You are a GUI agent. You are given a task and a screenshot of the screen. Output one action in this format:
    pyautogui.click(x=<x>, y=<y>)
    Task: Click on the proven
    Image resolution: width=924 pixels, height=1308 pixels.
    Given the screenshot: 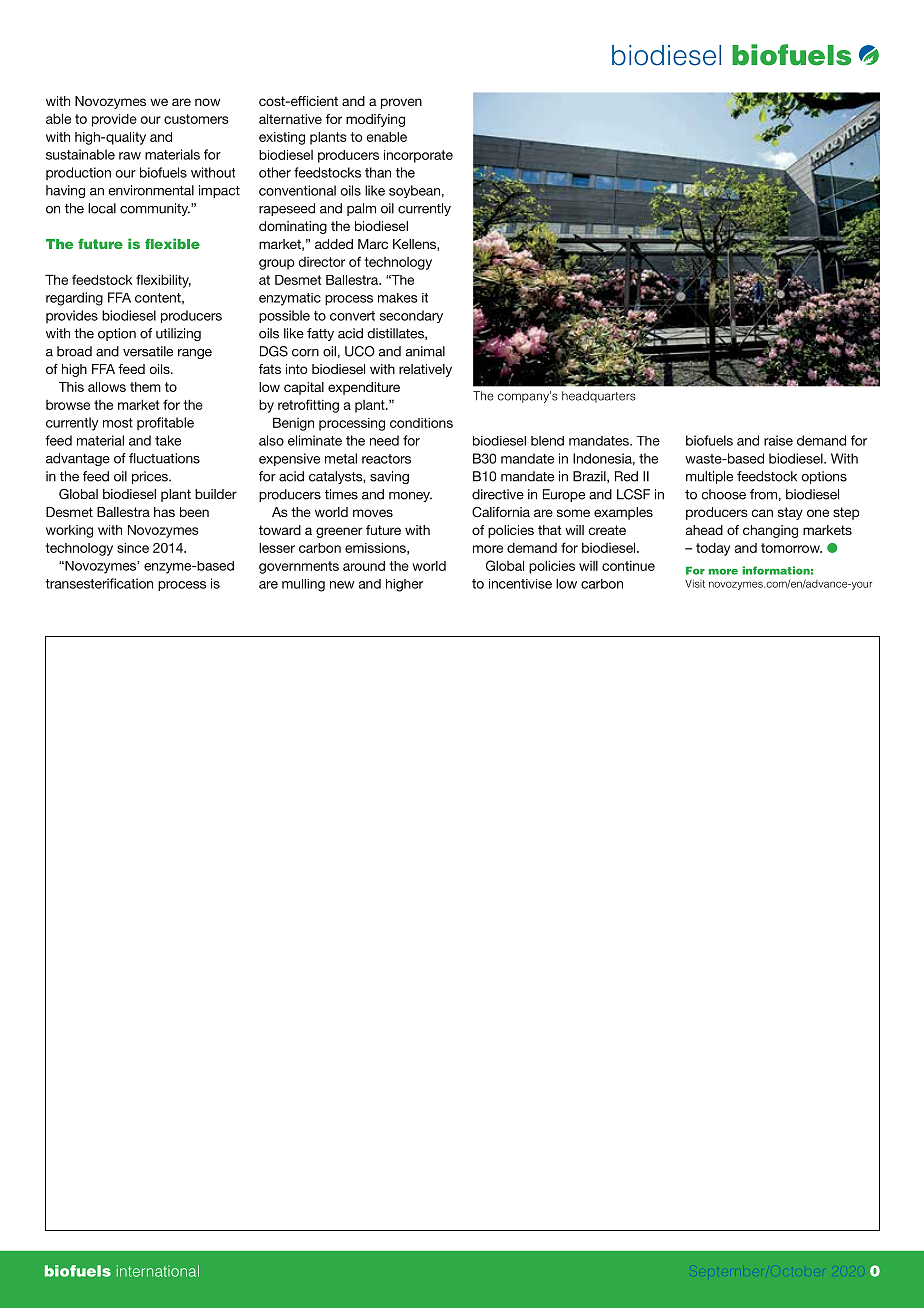 What is the action you would take?
    pyautogui.click(x=401, y=103)
